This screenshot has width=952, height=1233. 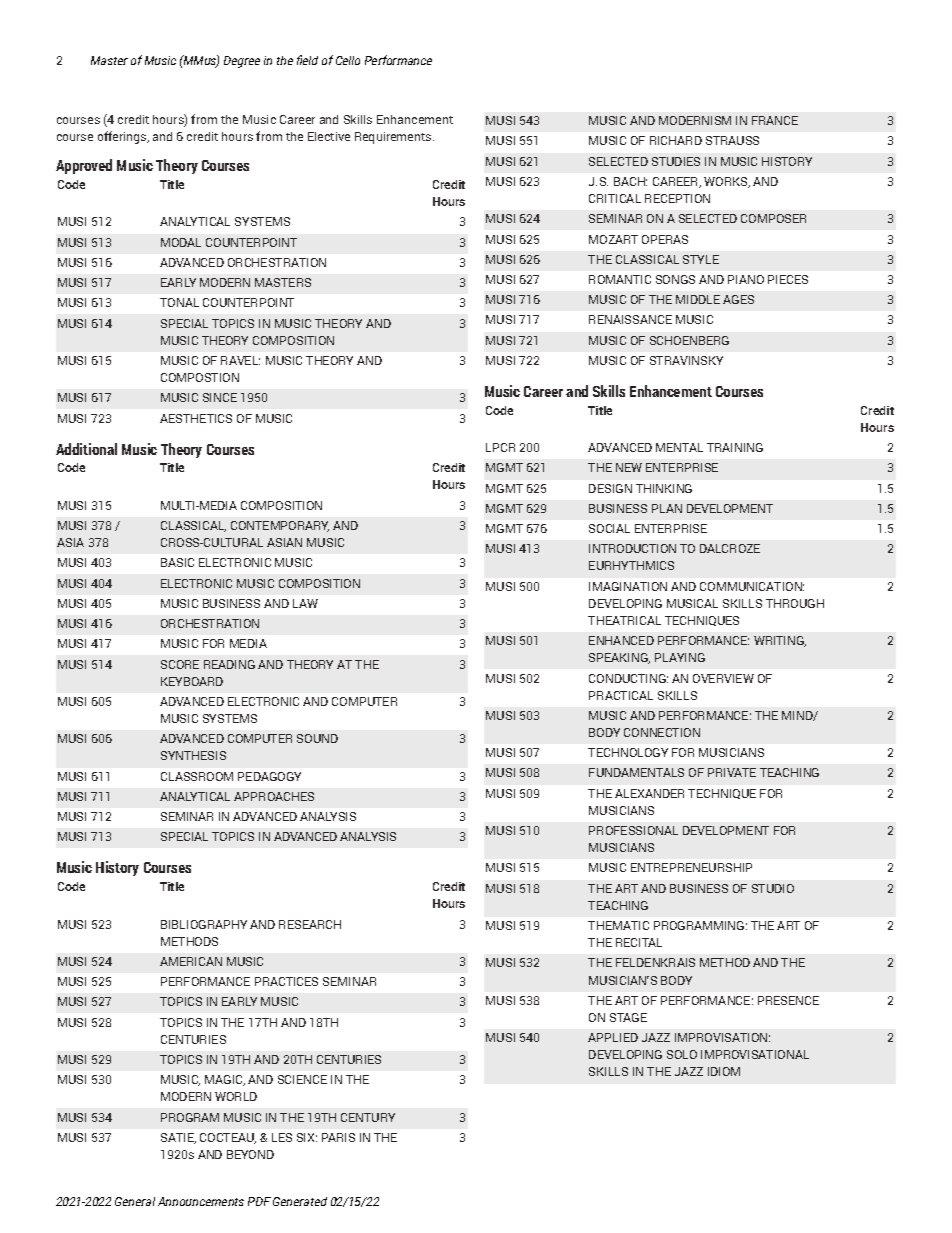 What do you see at coordinates (735, 447) in the screenshot?
I see `TRAINING` at bounding box center [735, 447].
